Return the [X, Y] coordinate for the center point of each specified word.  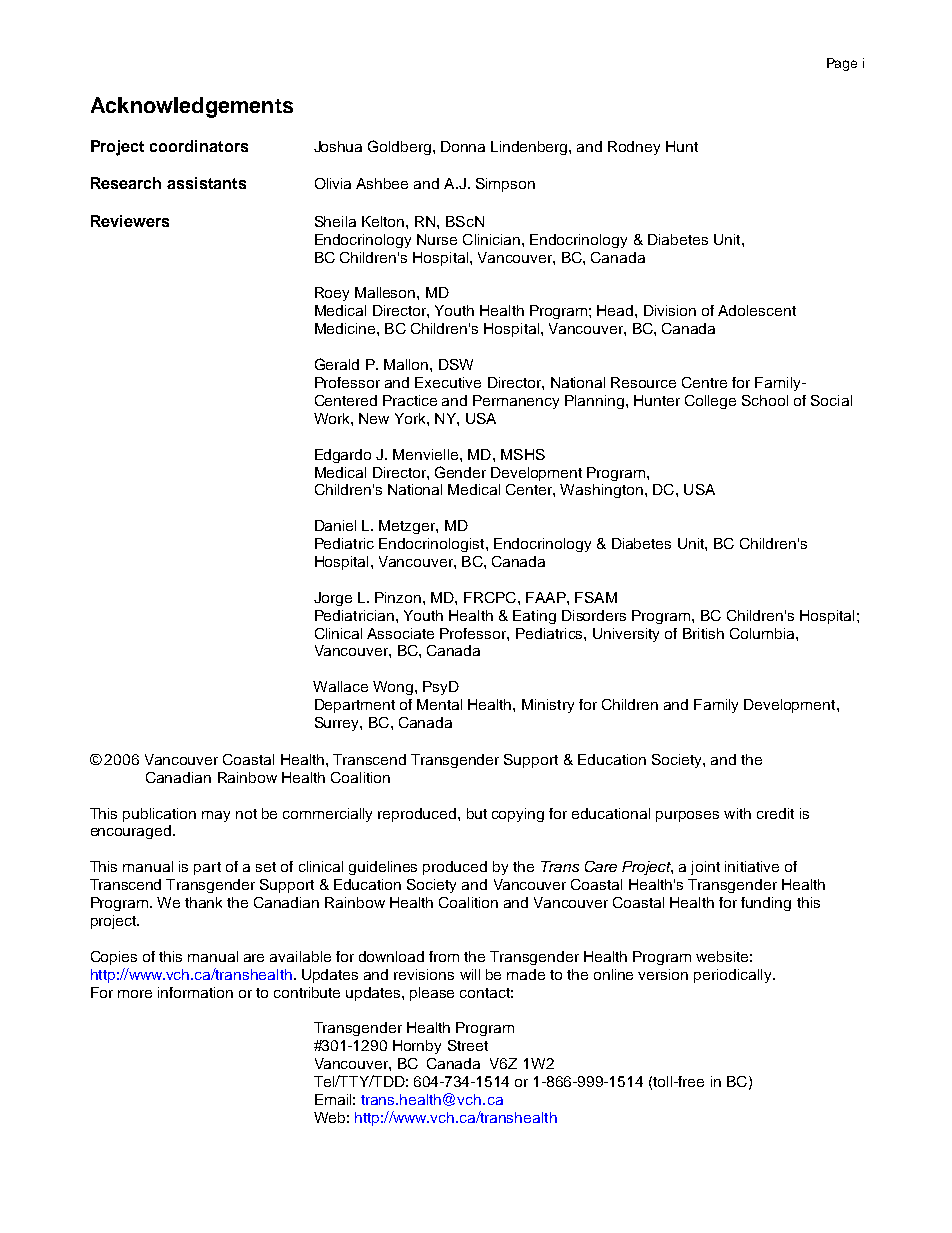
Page [842, 64]
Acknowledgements [192, 107]
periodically [734, 976]
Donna [463, 146]
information [195, 992]
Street [468, 1045]
